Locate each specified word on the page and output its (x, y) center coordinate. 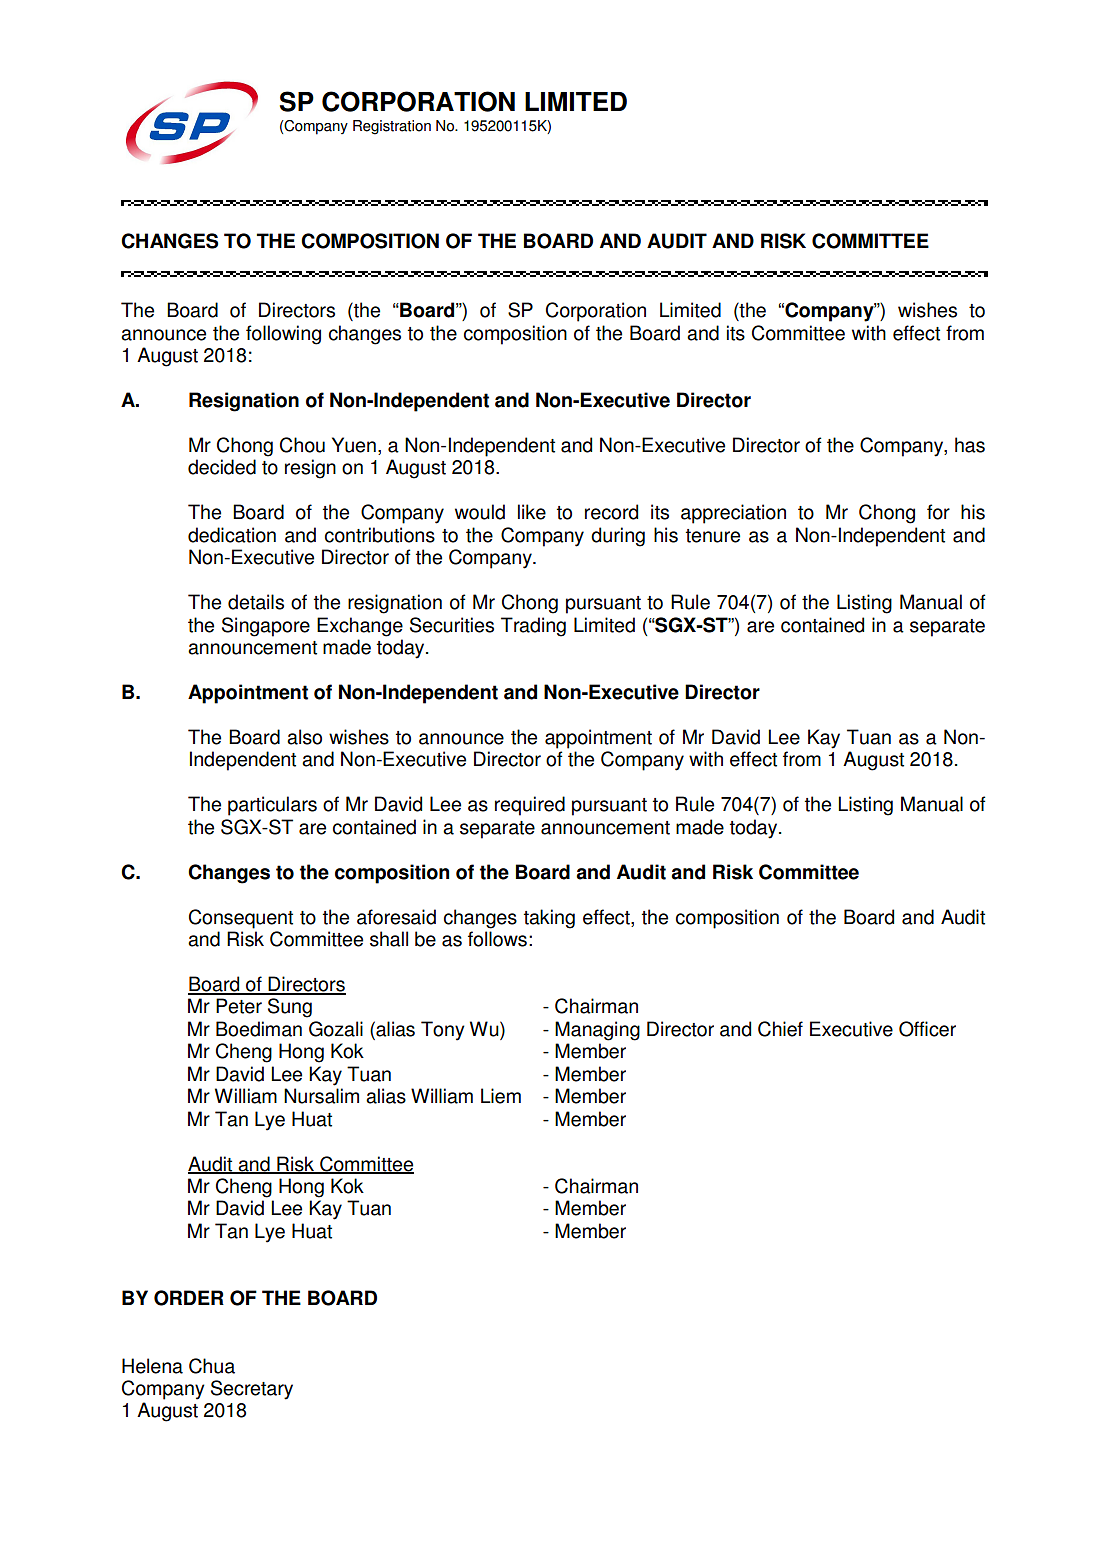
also (304, 737)
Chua (212, 1366)
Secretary (252, 1390)
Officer (927, 1029)
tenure (713, 536)
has (970, 445)
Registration (392, 127)
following (283, 335)
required (530, 806)
